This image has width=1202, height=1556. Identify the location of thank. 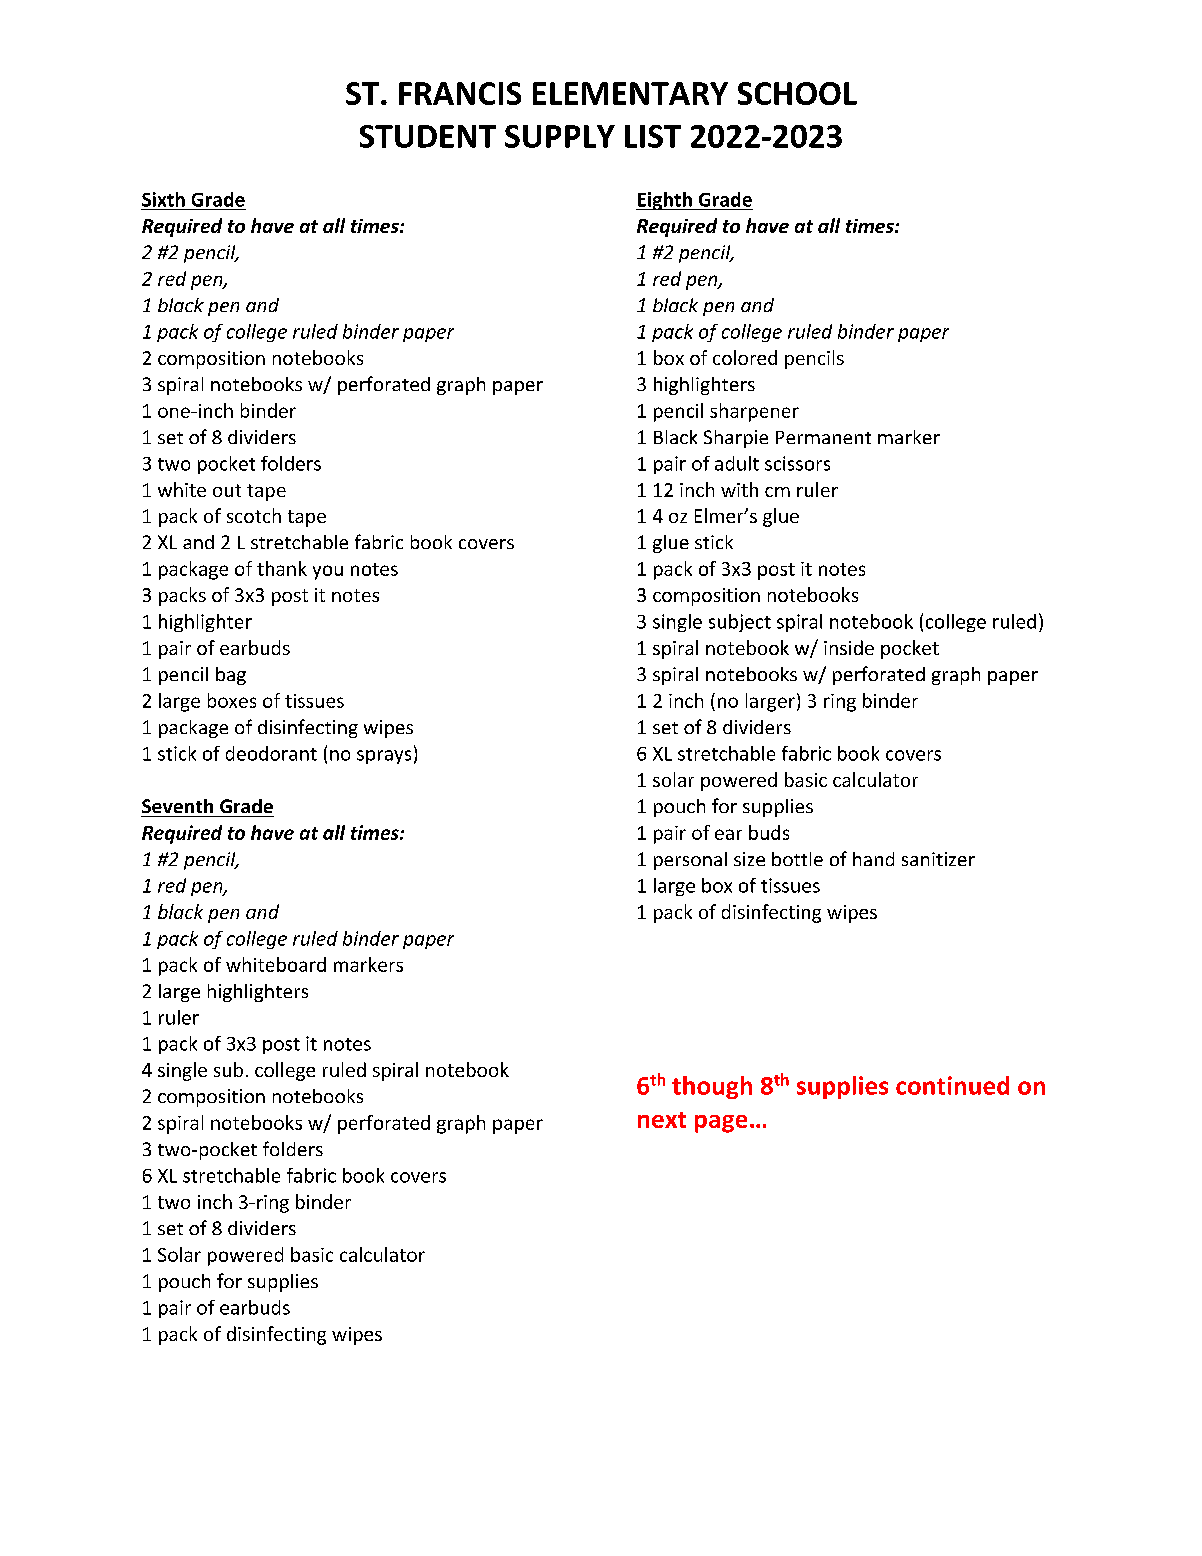
(282, 568).
